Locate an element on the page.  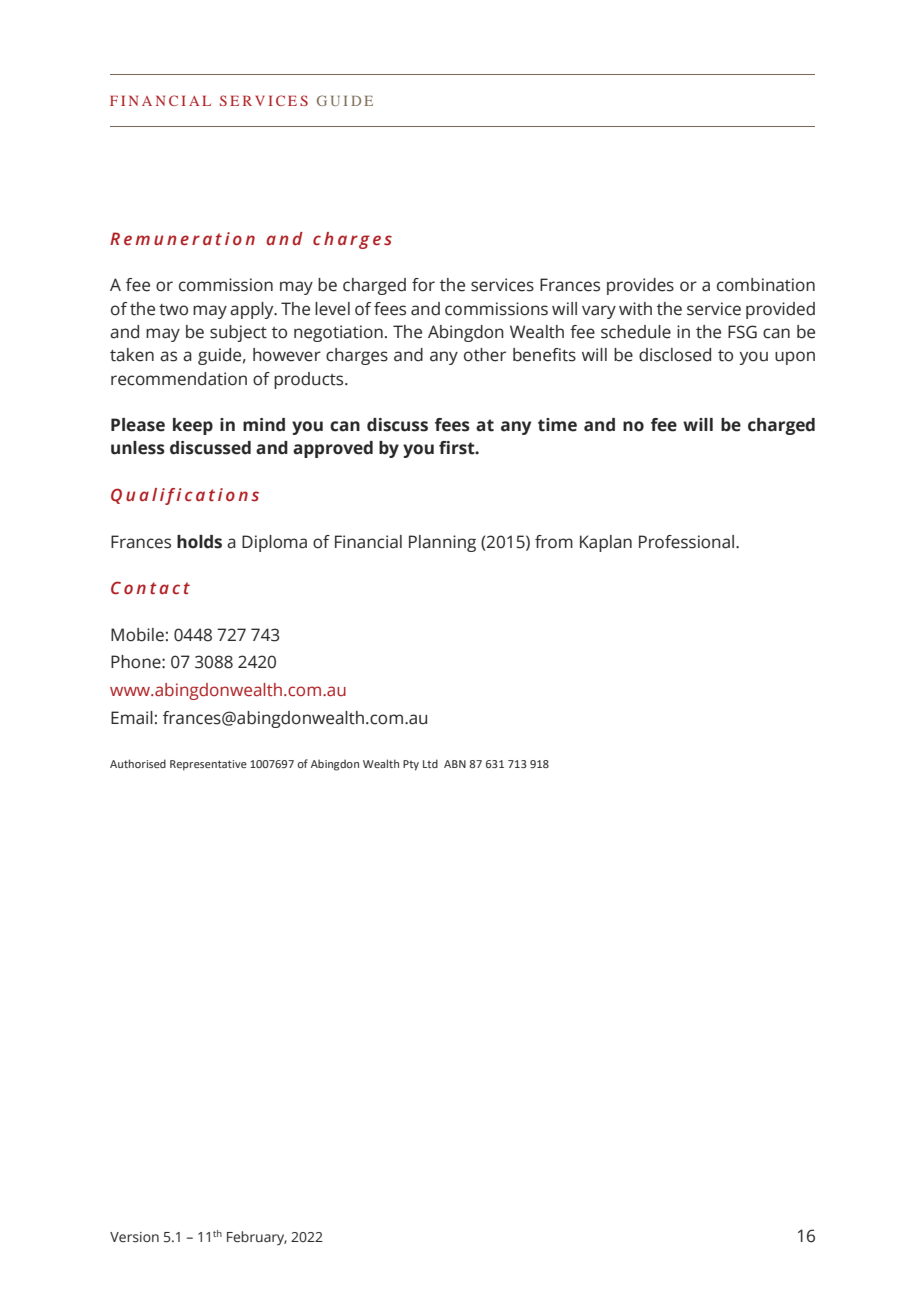
ABN is located at coordinates (455, 764).
